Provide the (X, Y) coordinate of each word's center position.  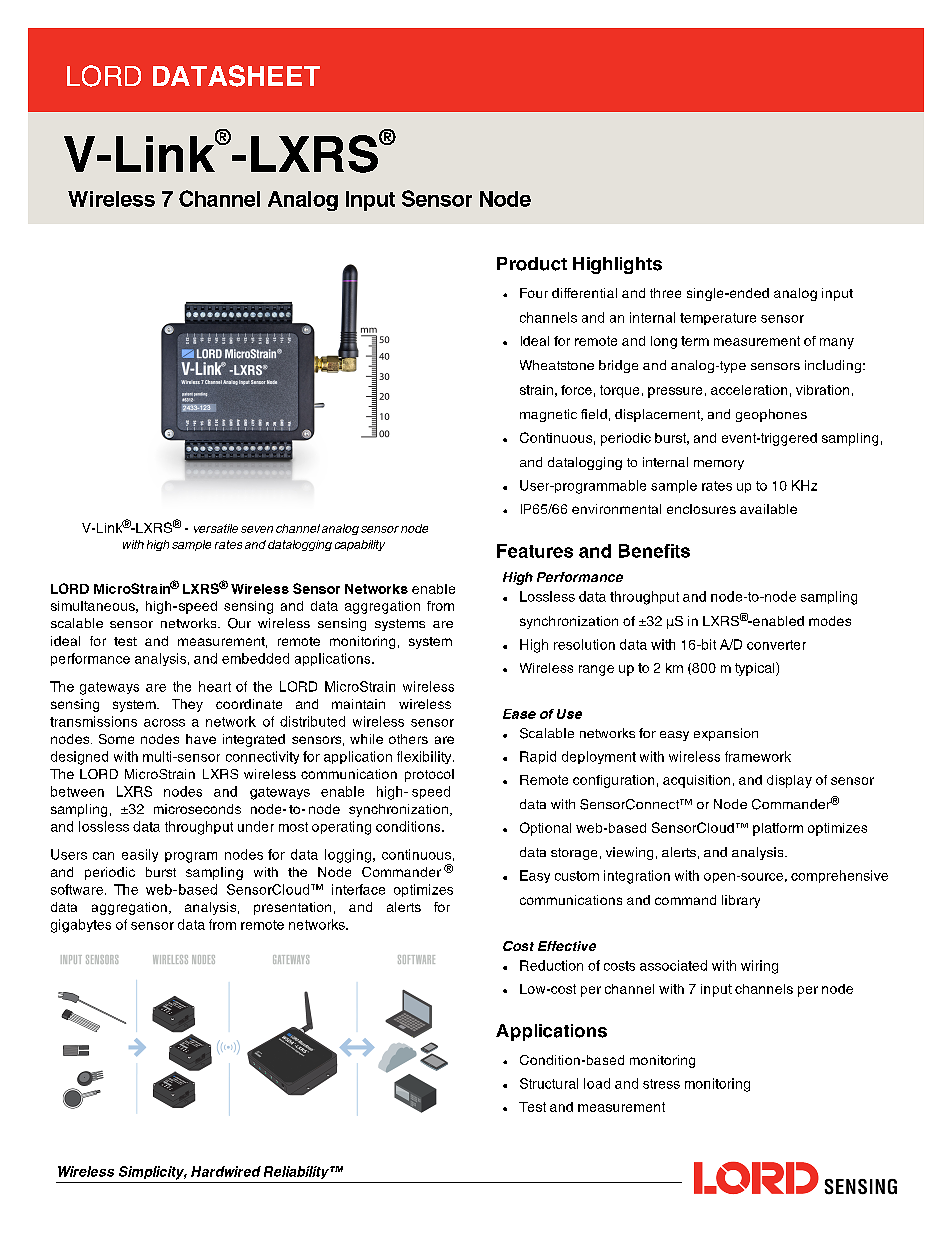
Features (535, 551)
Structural (549, 1083)
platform (778, 829)
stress (661, 1084)
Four (534, 293)
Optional (545, 829)
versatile (216, 528)
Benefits (654, 551)
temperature (718, 319)
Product (532, 264)
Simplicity (153, 1173)
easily (140, 855)
